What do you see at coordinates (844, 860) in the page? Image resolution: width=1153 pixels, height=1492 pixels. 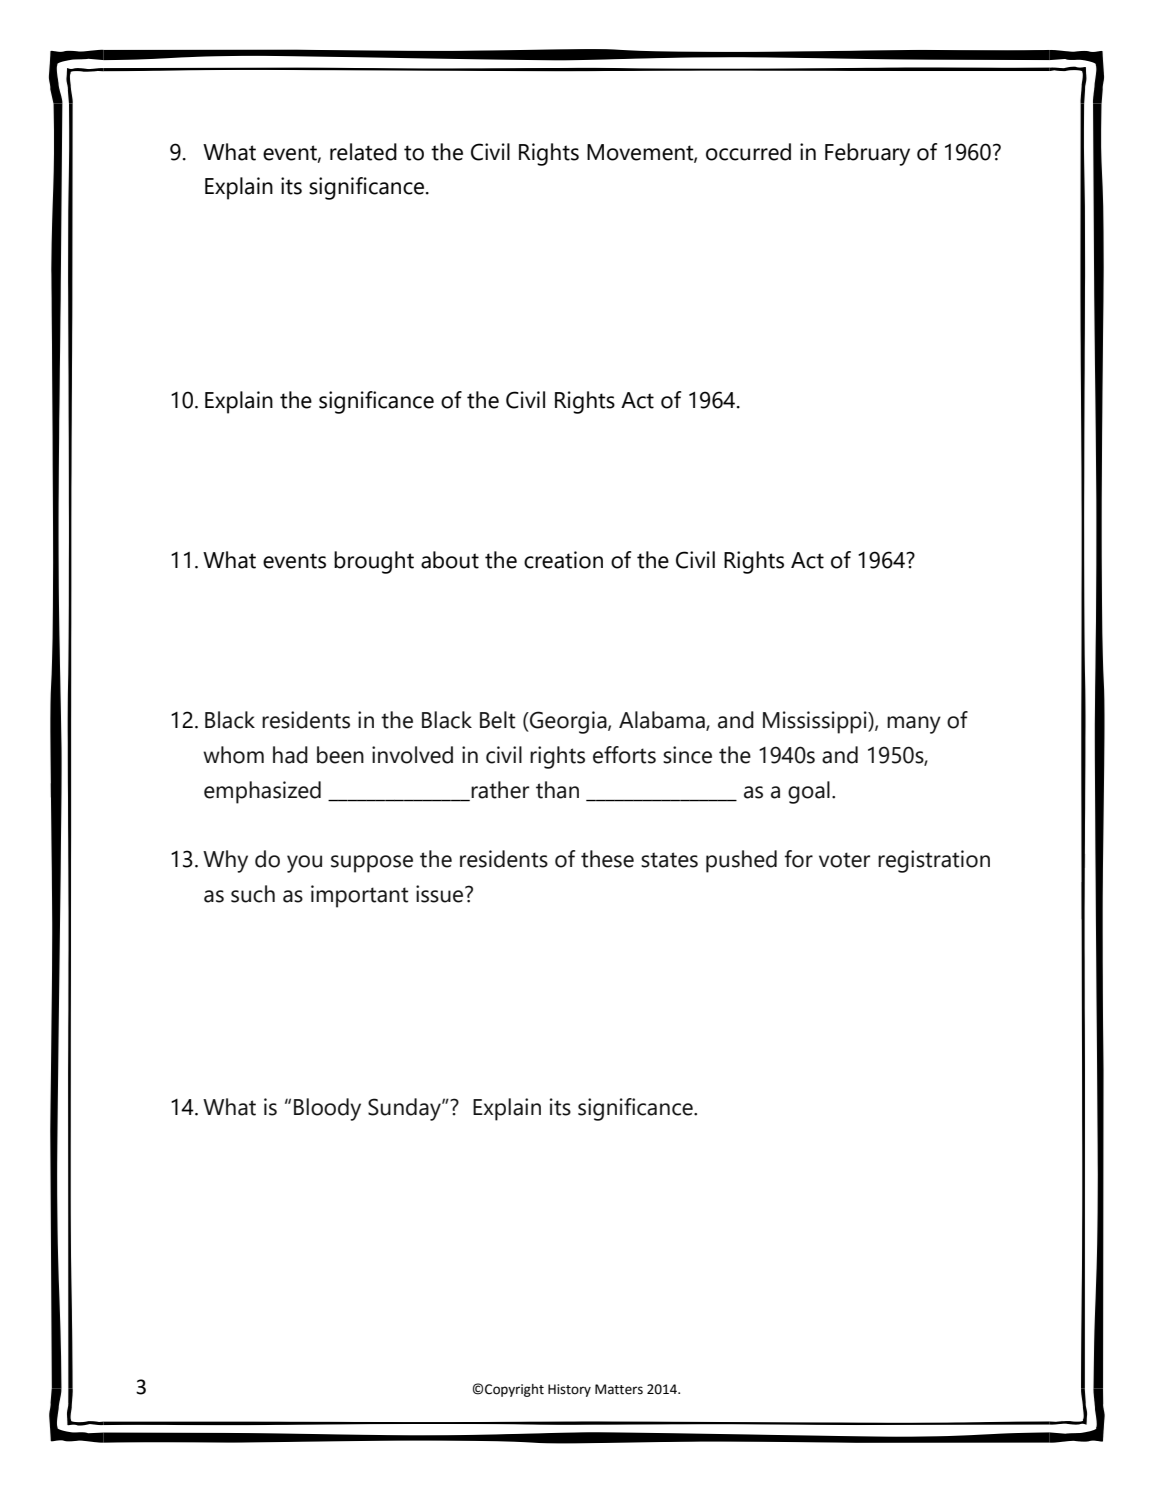 I see `voter` at bounding box center [844, 860].
